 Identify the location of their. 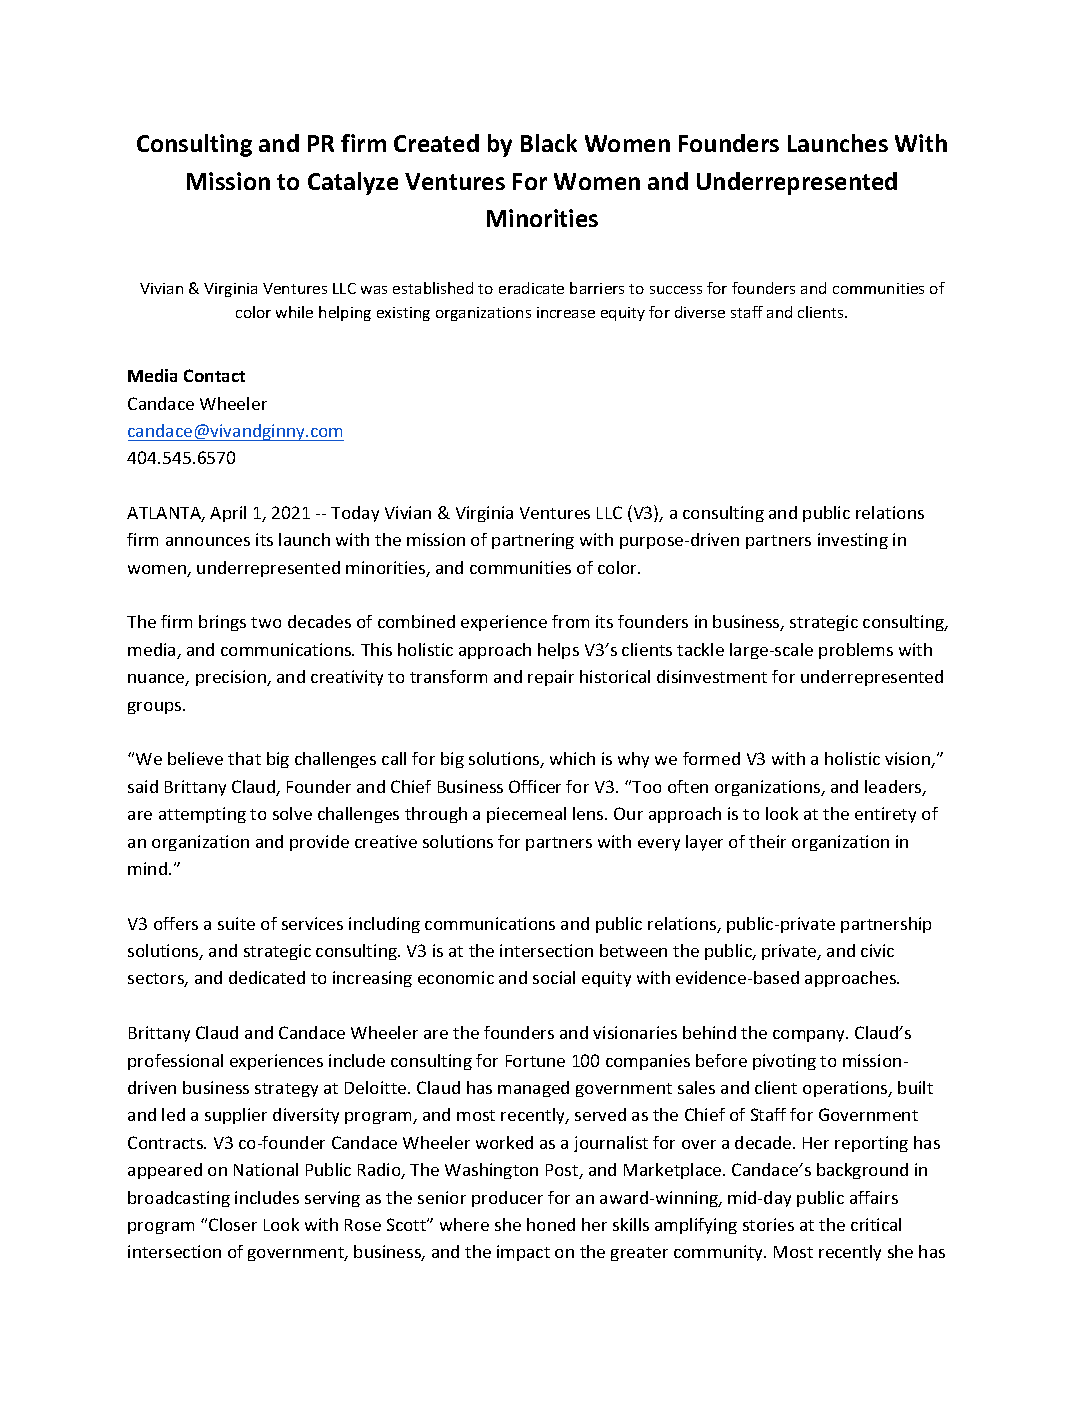
(767, 841).
